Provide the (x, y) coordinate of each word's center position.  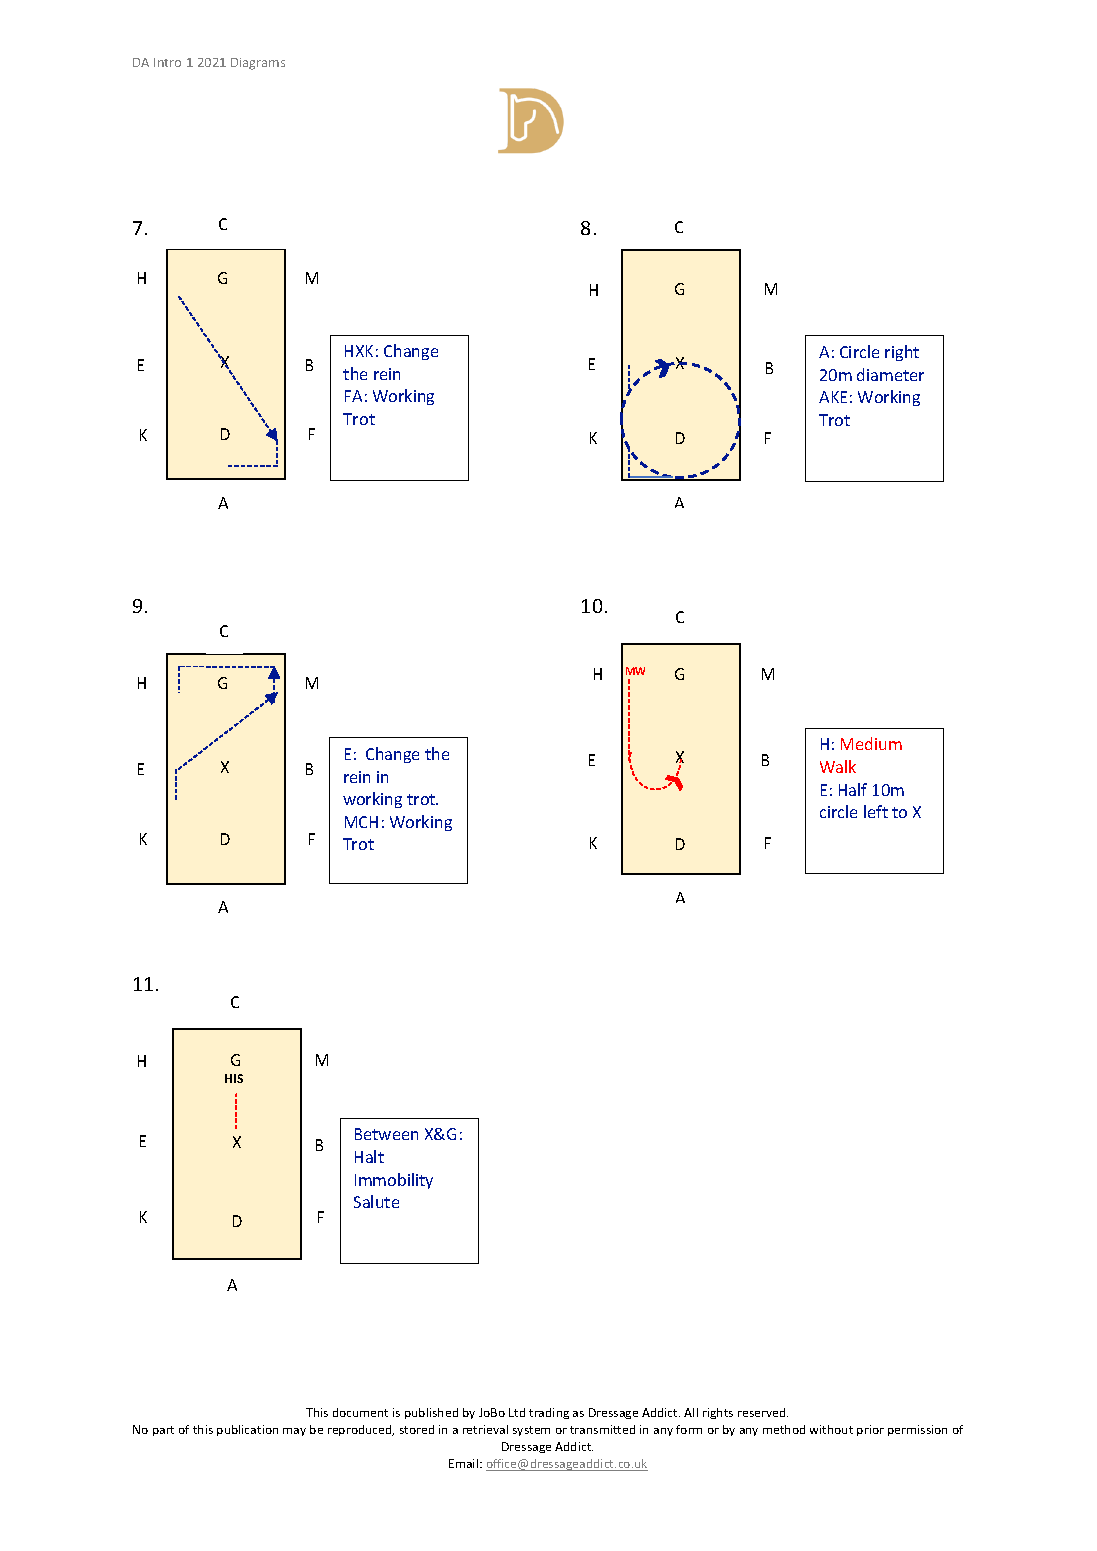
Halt (369, 1156)
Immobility (394, 1181)
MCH (361, 822)
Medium (871, 743)
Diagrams (258, 64)
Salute (376, 1201)
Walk (838, 766)
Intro (167, 62)
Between (386, 1134)
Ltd (517, 1412)
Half (853, 789)
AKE (833, 397)
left (876, 811)
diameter (890, 374)
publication (247, 1430)
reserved (763, 1412)
